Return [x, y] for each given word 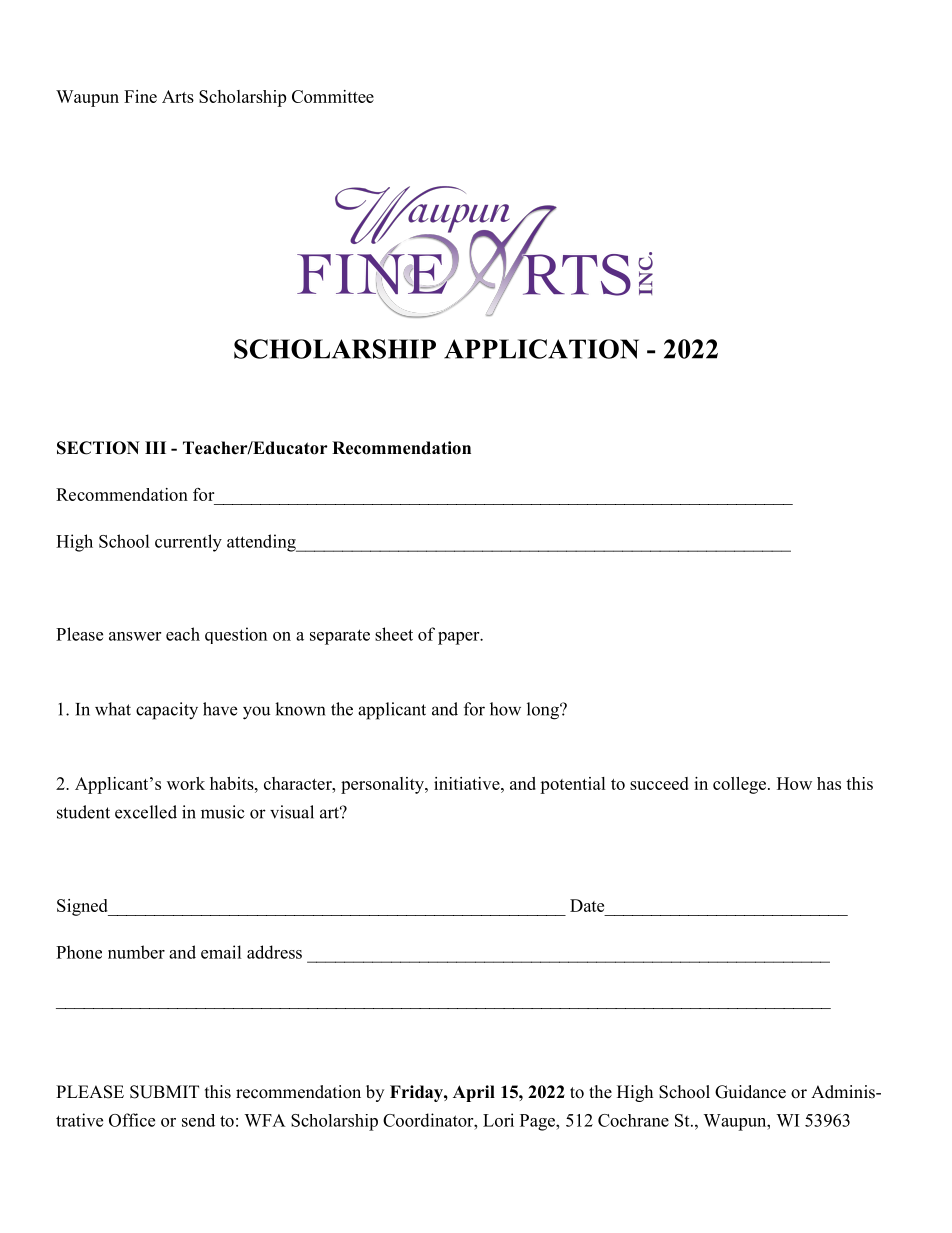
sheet [394, 634]
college [739, 785]
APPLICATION [541, 349]
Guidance [750, 1092]
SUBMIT [164, 1092]
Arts [178, 96]
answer [135, 636]
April [474, 1093]
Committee [333, 96]
